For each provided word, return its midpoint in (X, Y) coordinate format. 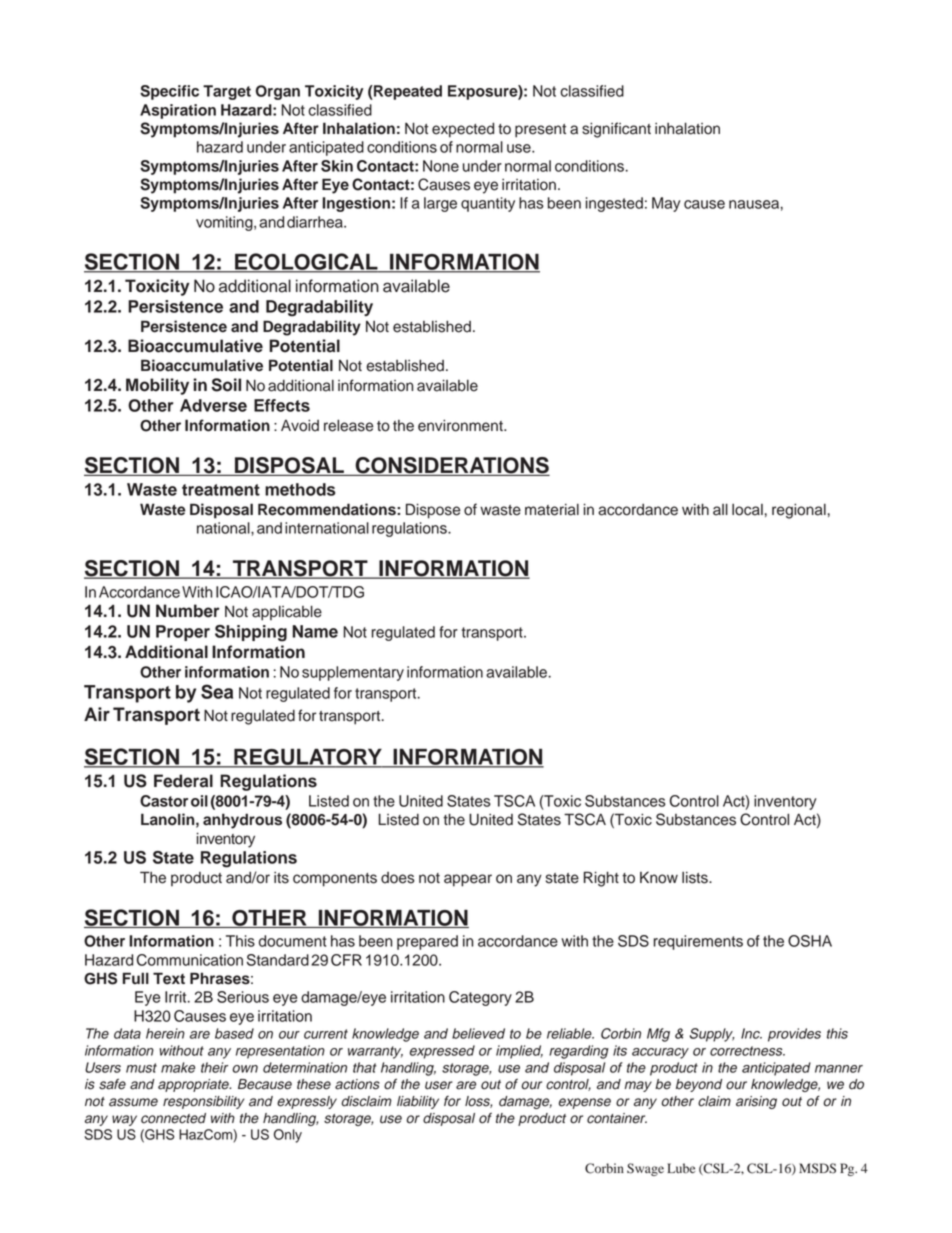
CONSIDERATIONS (451, 466)
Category (480, 998)
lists (696, 878)
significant (616, 130)
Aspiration (178, 111)
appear (468, 880)
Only (288, 1136)
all (720, 509)
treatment (221, 490)
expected (463, 130)
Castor (164, 801)
